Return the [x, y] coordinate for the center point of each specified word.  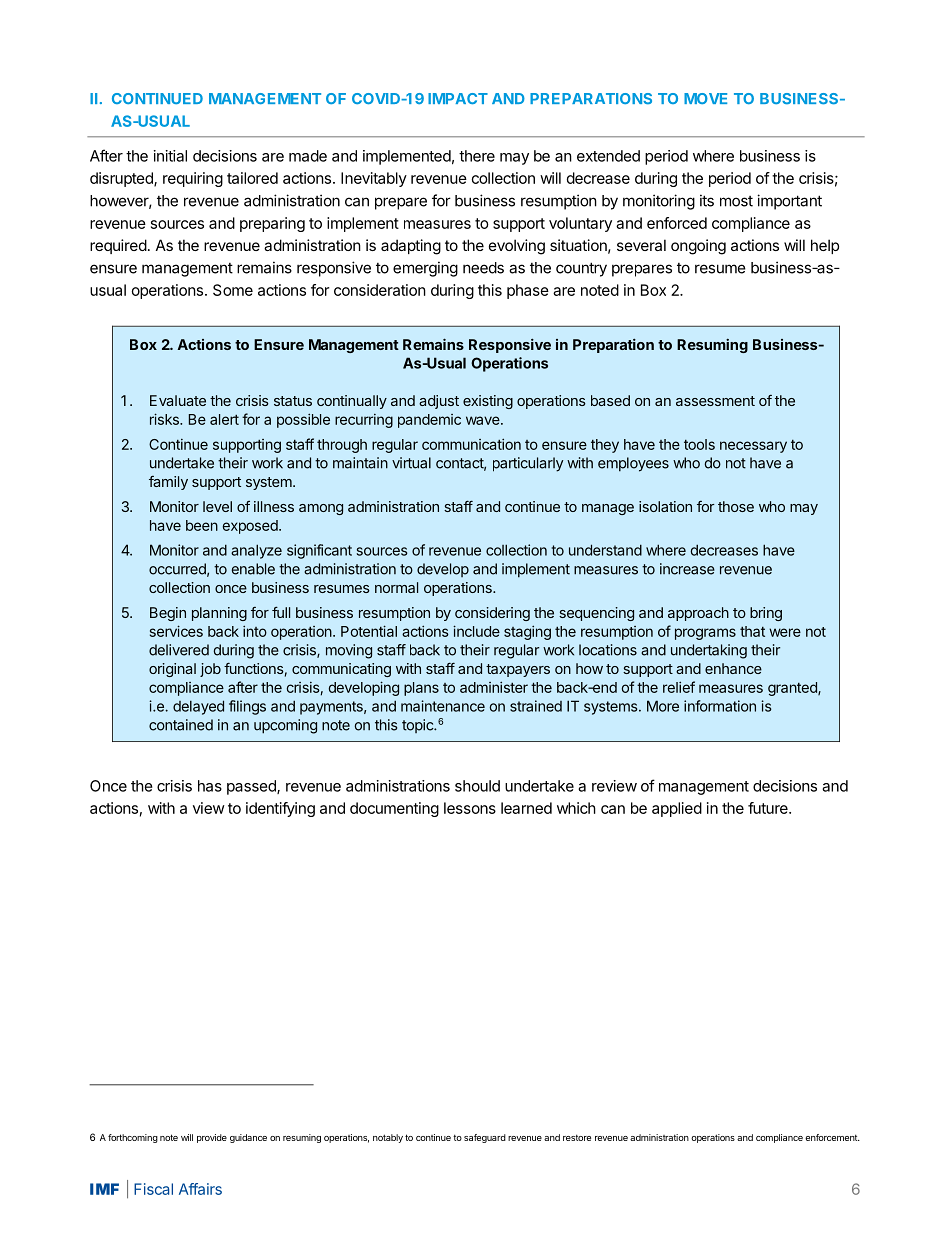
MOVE [705, 98]
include [476, 631]
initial [170, 156]
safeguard [485, 1138]
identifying [280, 809]
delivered [179, 650]
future [769, 808]
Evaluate [178, 400]
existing [488, 402]
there [477, 156]
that [752, 631]
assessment [715, 401]
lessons [470, 808]
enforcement [832, 1137]
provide [212, 1138]
